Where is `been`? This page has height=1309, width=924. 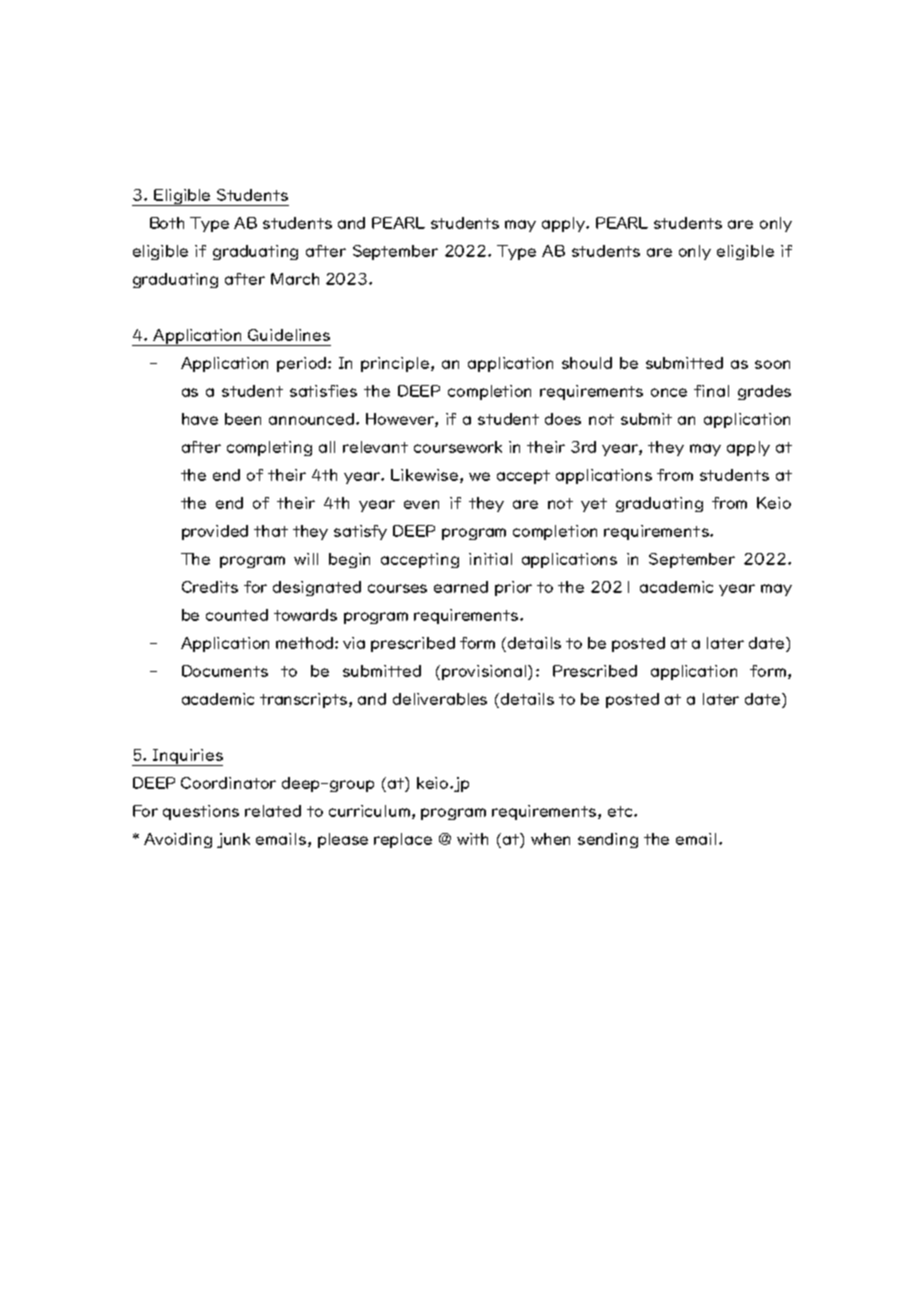
been is located at coordinates (243, 419).
